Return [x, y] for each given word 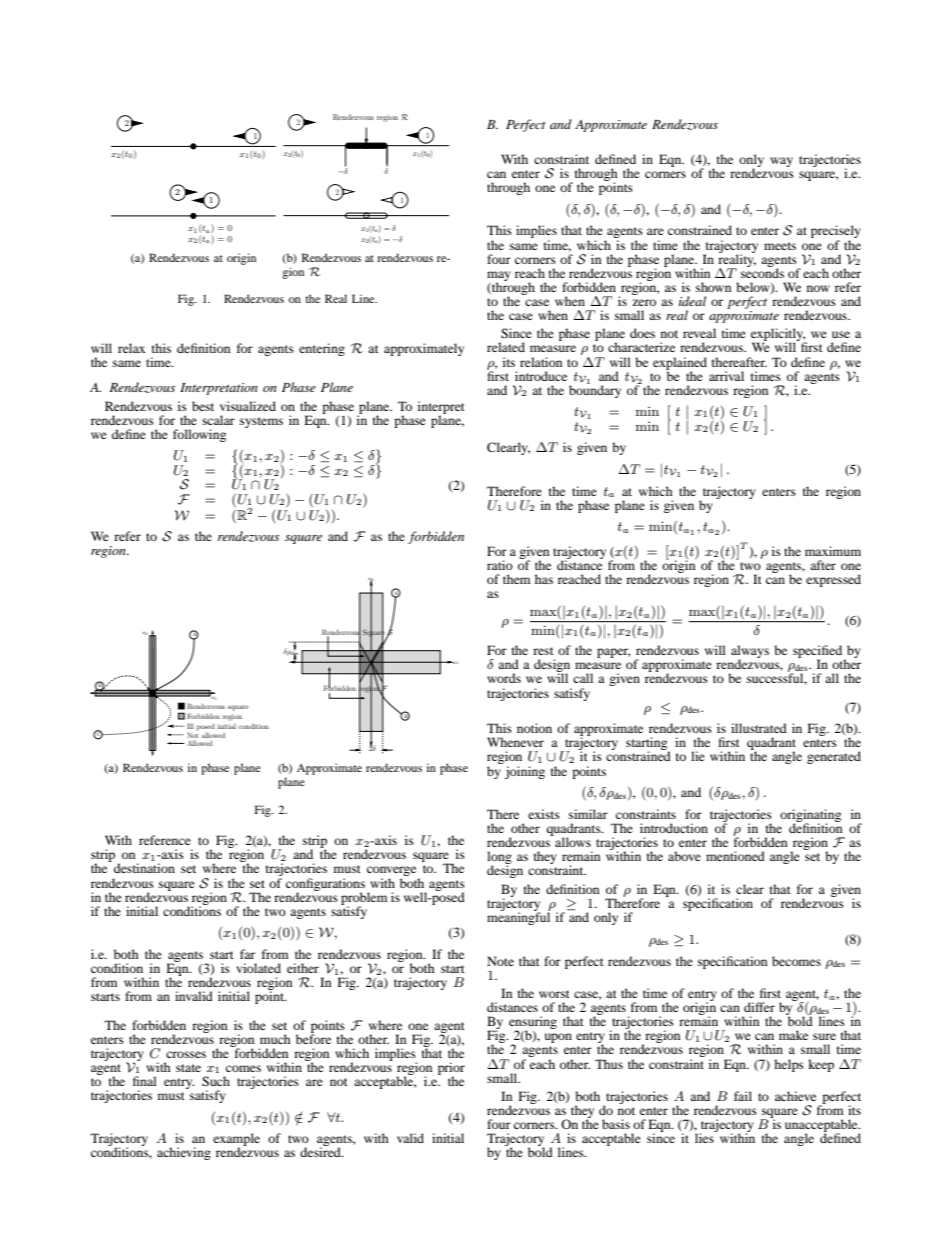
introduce [541, 376]
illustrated [759, 728]
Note [500, 961]
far [247, 954]
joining [525, 772]
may [499, 277]
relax [131, 348]
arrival [726, 376]
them [516, 579]
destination [144, 868]
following [199, 435]
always [750, 653]
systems [261, 422]
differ [759, 1007]
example [236, 1141]
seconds [762, 272]
